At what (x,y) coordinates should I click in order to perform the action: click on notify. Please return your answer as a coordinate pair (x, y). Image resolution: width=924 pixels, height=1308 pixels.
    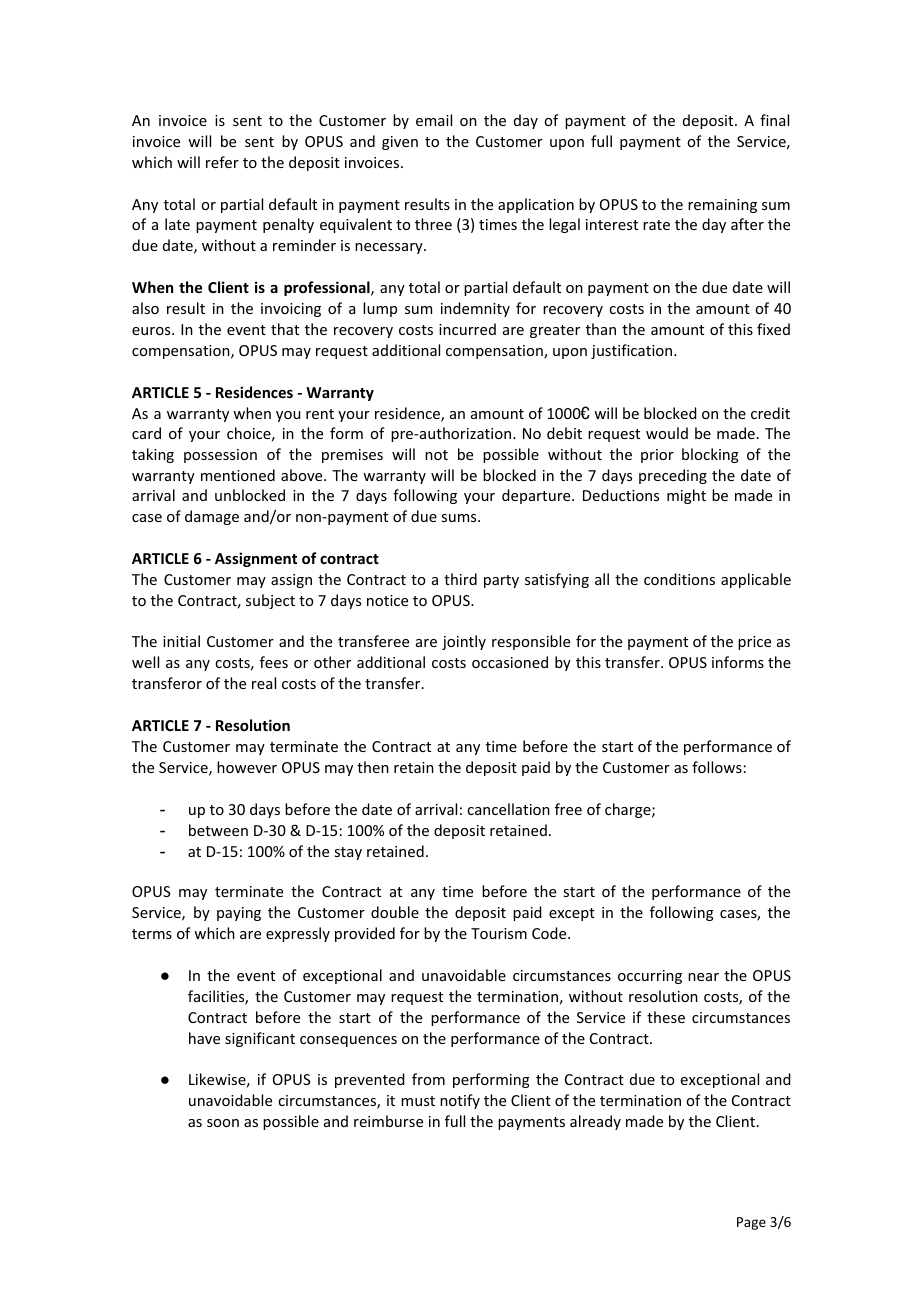
    Looking at the image, I should click on (460, 1101).
